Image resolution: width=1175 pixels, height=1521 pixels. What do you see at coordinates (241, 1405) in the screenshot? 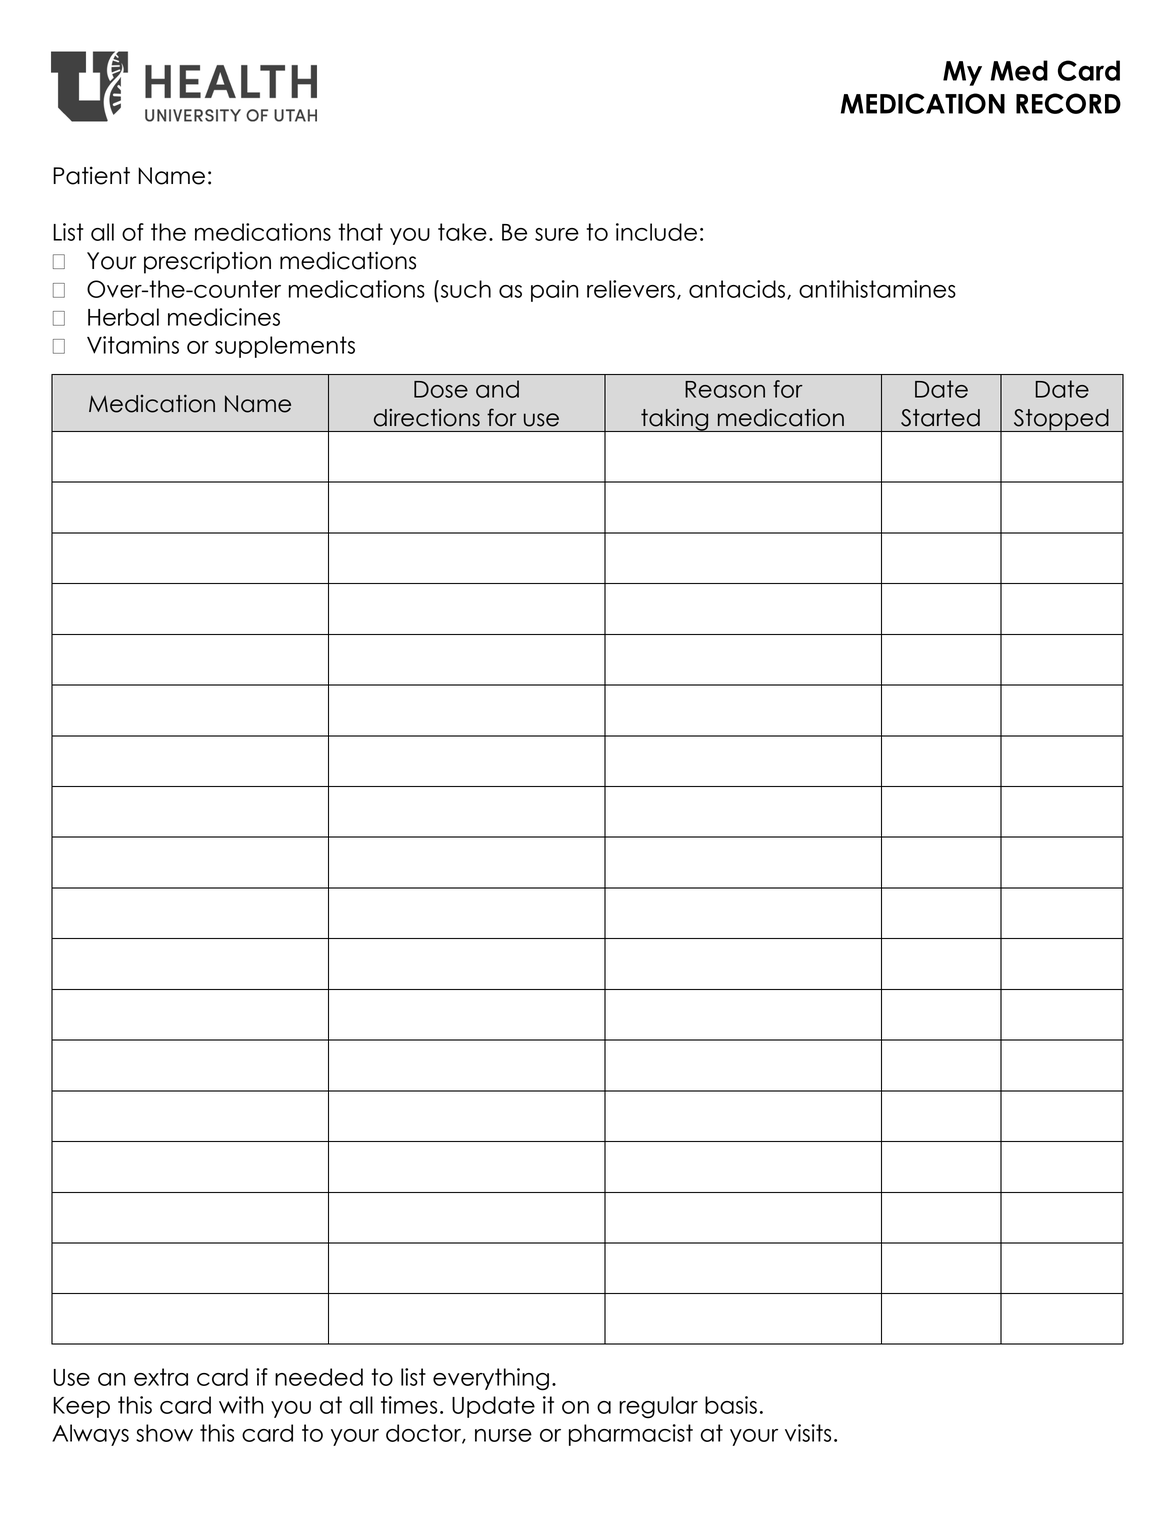
I see `with` at bounding box center [241, 1405].
